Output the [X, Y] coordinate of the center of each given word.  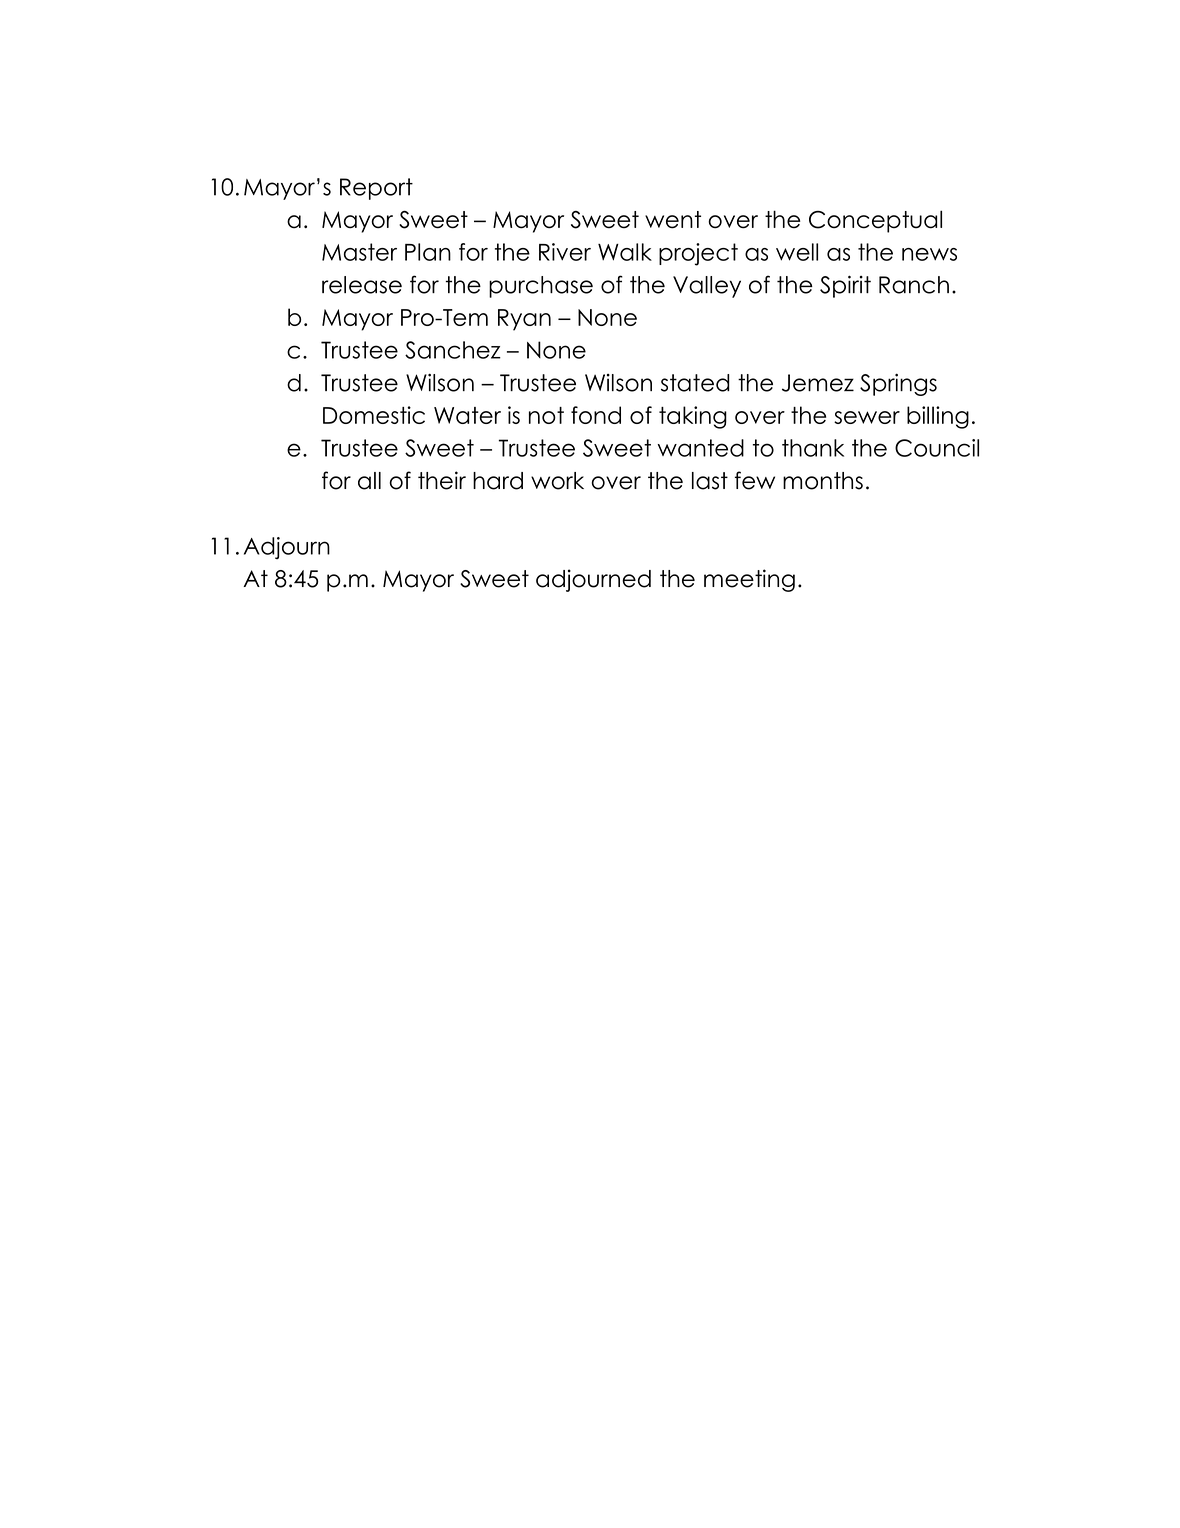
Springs [898, 384]
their [442, 480]
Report [376, 189]
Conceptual [875, 221]
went [673, 220]
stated [695, 383]
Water [467, 415]
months [823, 481]
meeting [749, 580]
